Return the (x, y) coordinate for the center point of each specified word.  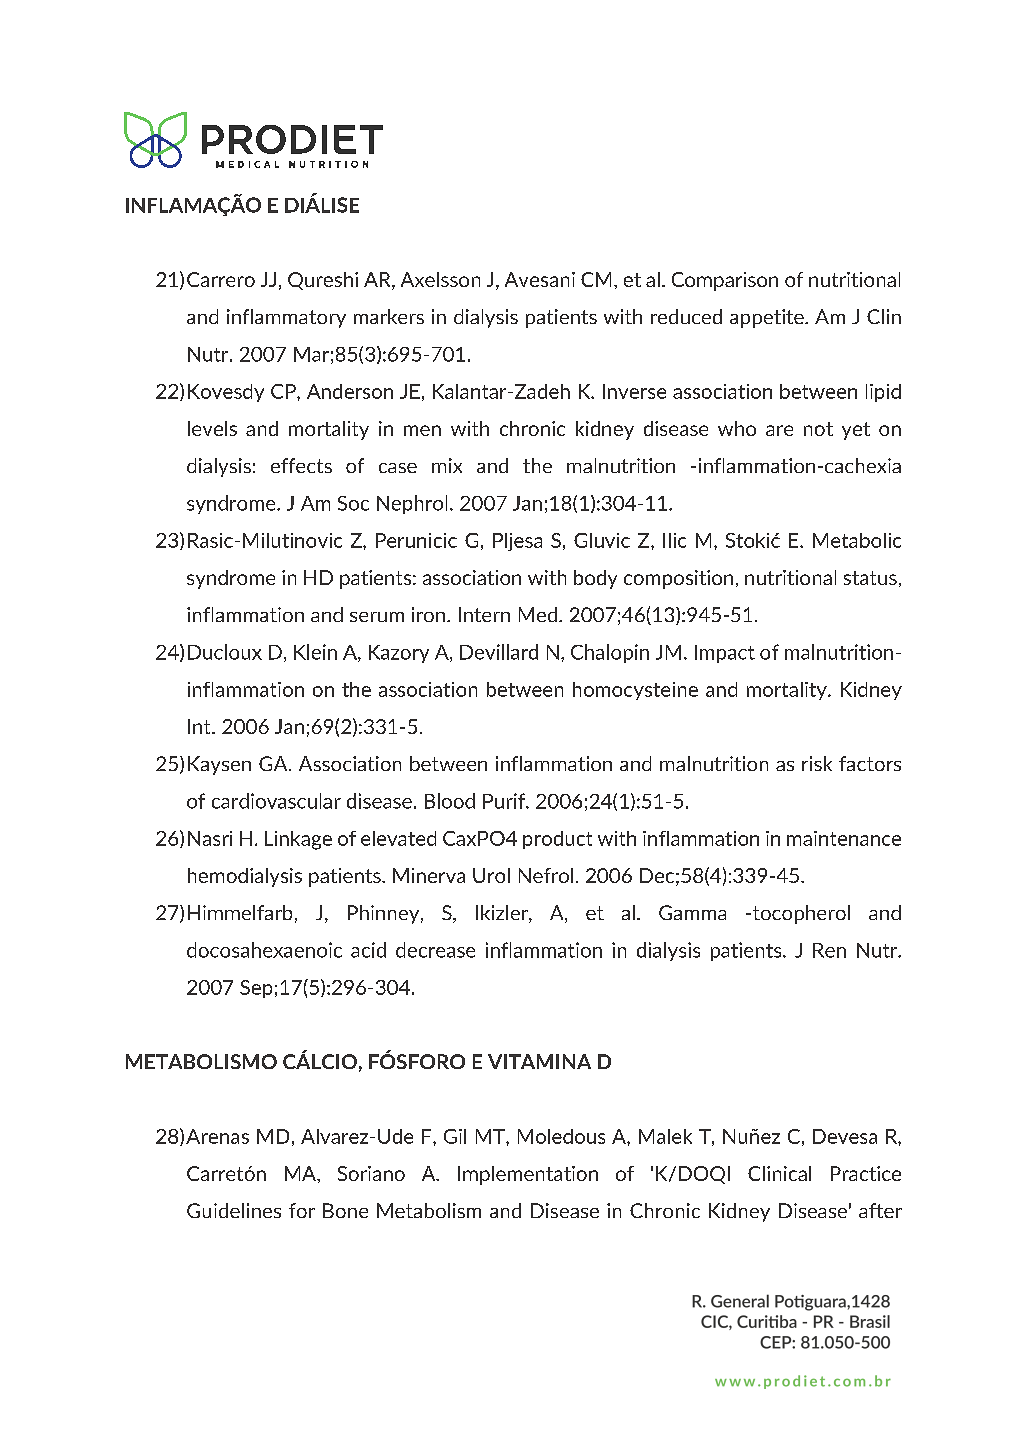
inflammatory (286, 318)
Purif (505, 801)
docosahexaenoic (264, 950)
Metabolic (857, 540)
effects (301, 465)
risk (817, 763)
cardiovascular (276, 801)
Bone (345, 1210)
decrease (435, 950)
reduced (686, 316)
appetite (768, 318)
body (595, 579)
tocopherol (801, 914)
